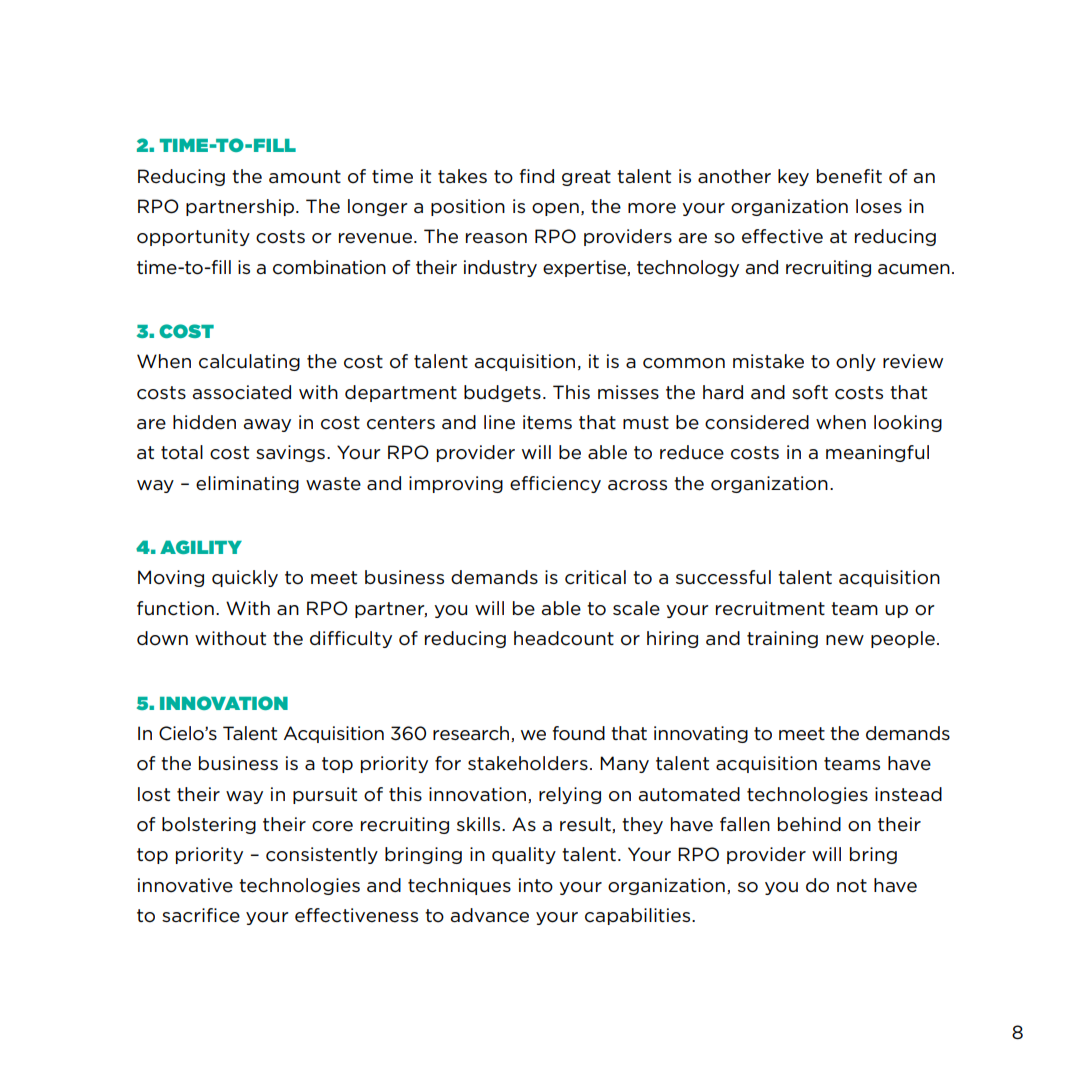  What do you see at coordinates (555, 209) in the page?
I see `open` at bounding box center [555, 209].
